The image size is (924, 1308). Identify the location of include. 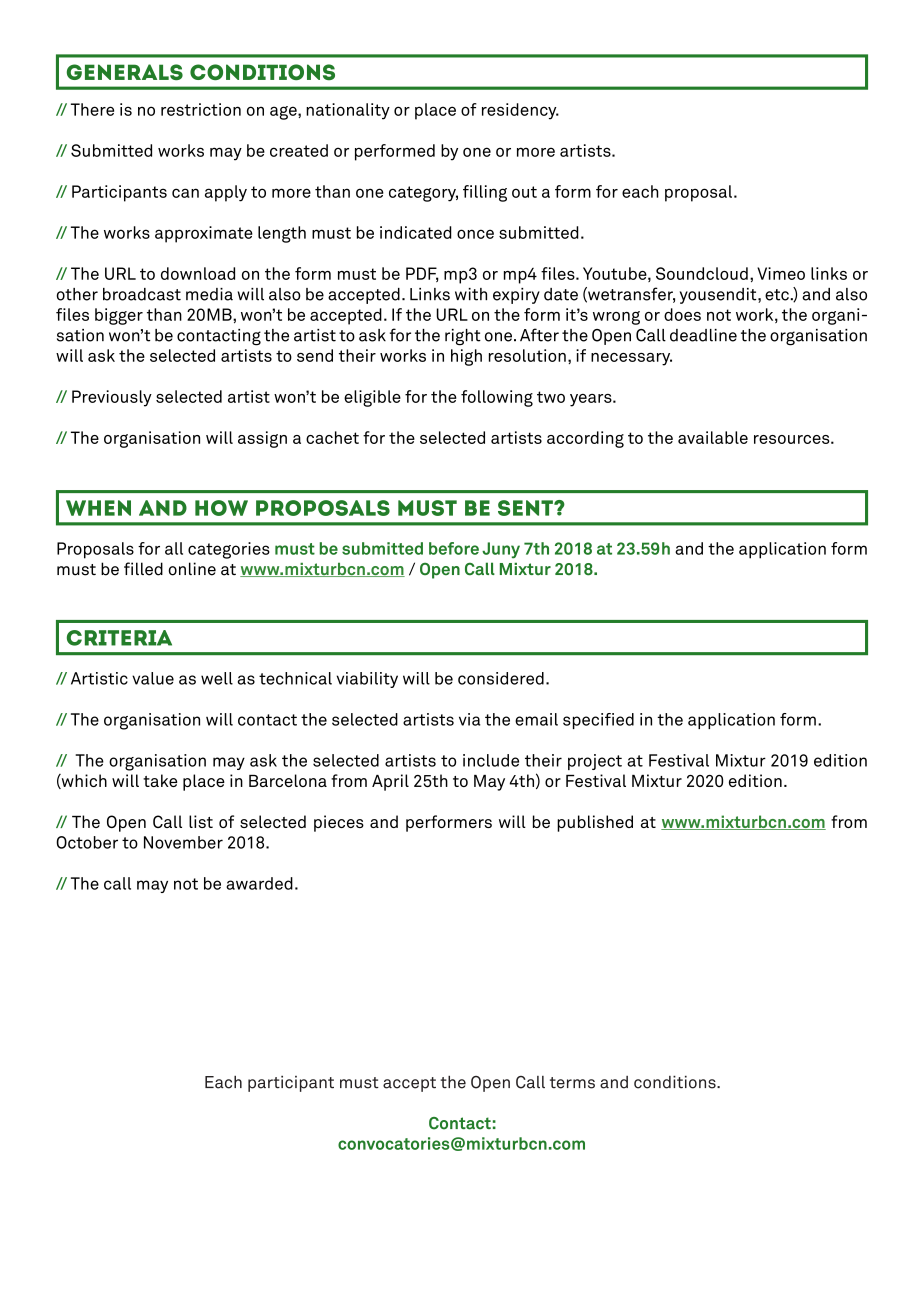
(491, 760).
